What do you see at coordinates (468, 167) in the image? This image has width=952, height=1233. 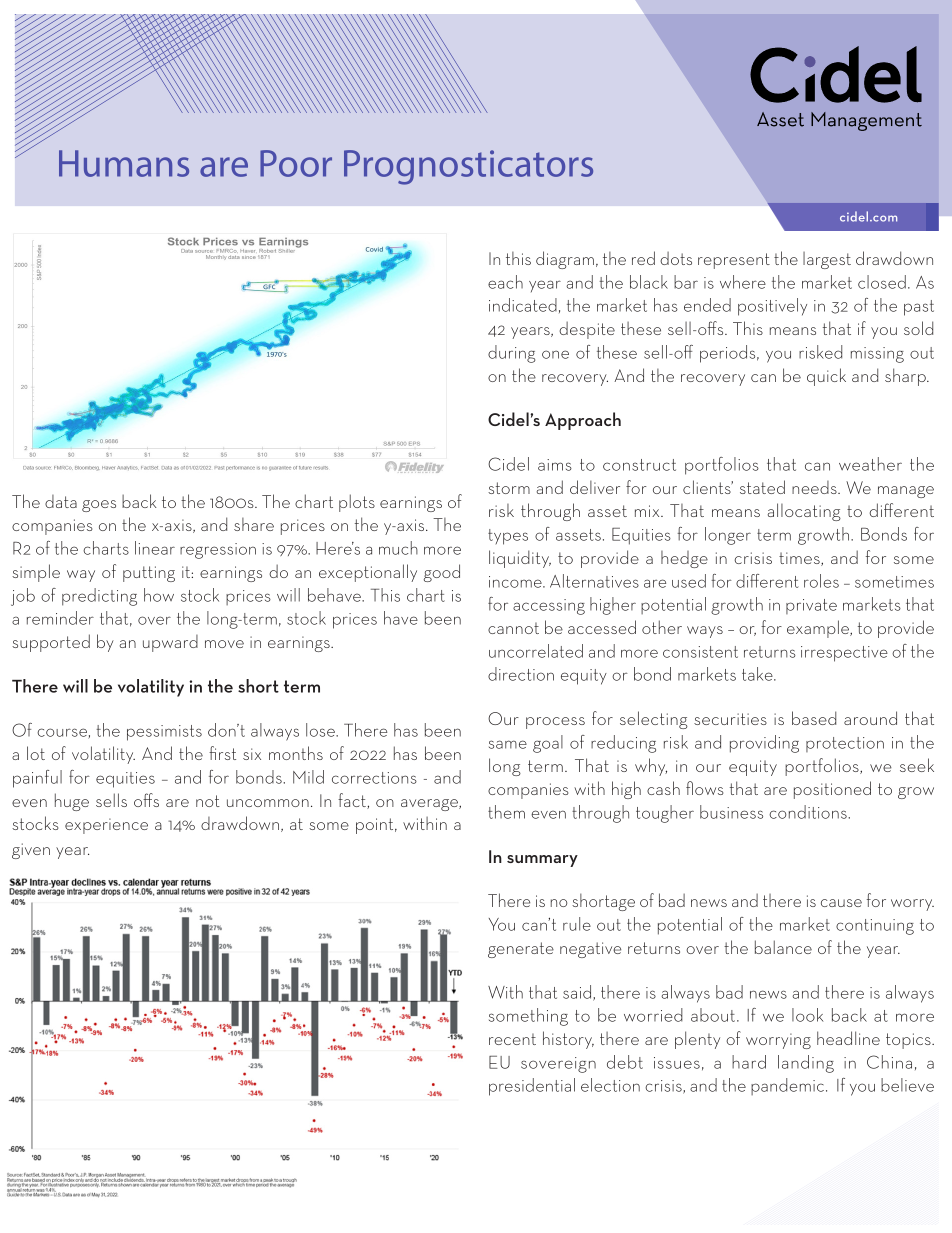 I see `Prognosticators` at bounding box center [468, 167].
